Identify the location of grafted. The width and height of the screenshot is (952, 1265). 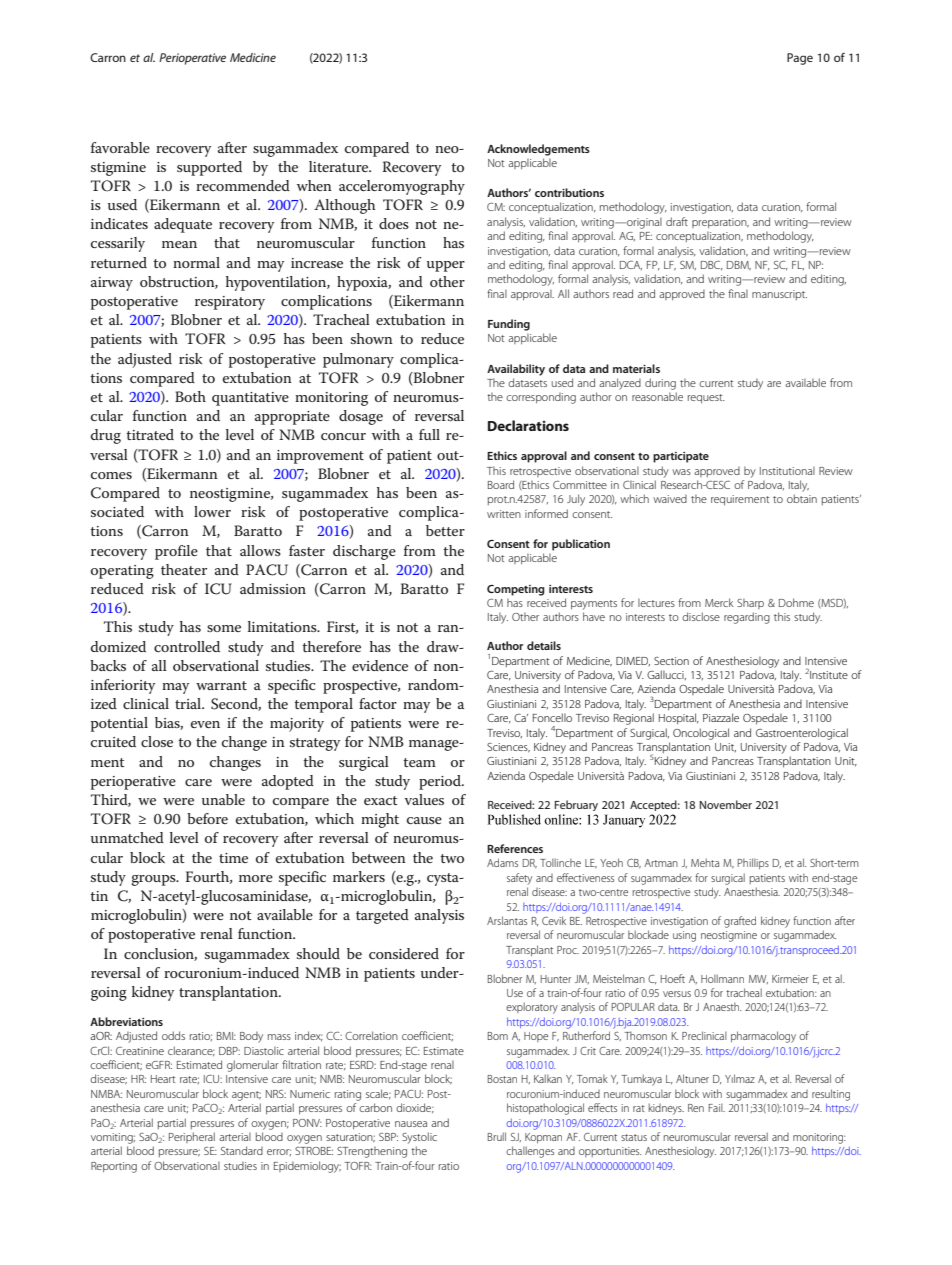
(740, 922).
